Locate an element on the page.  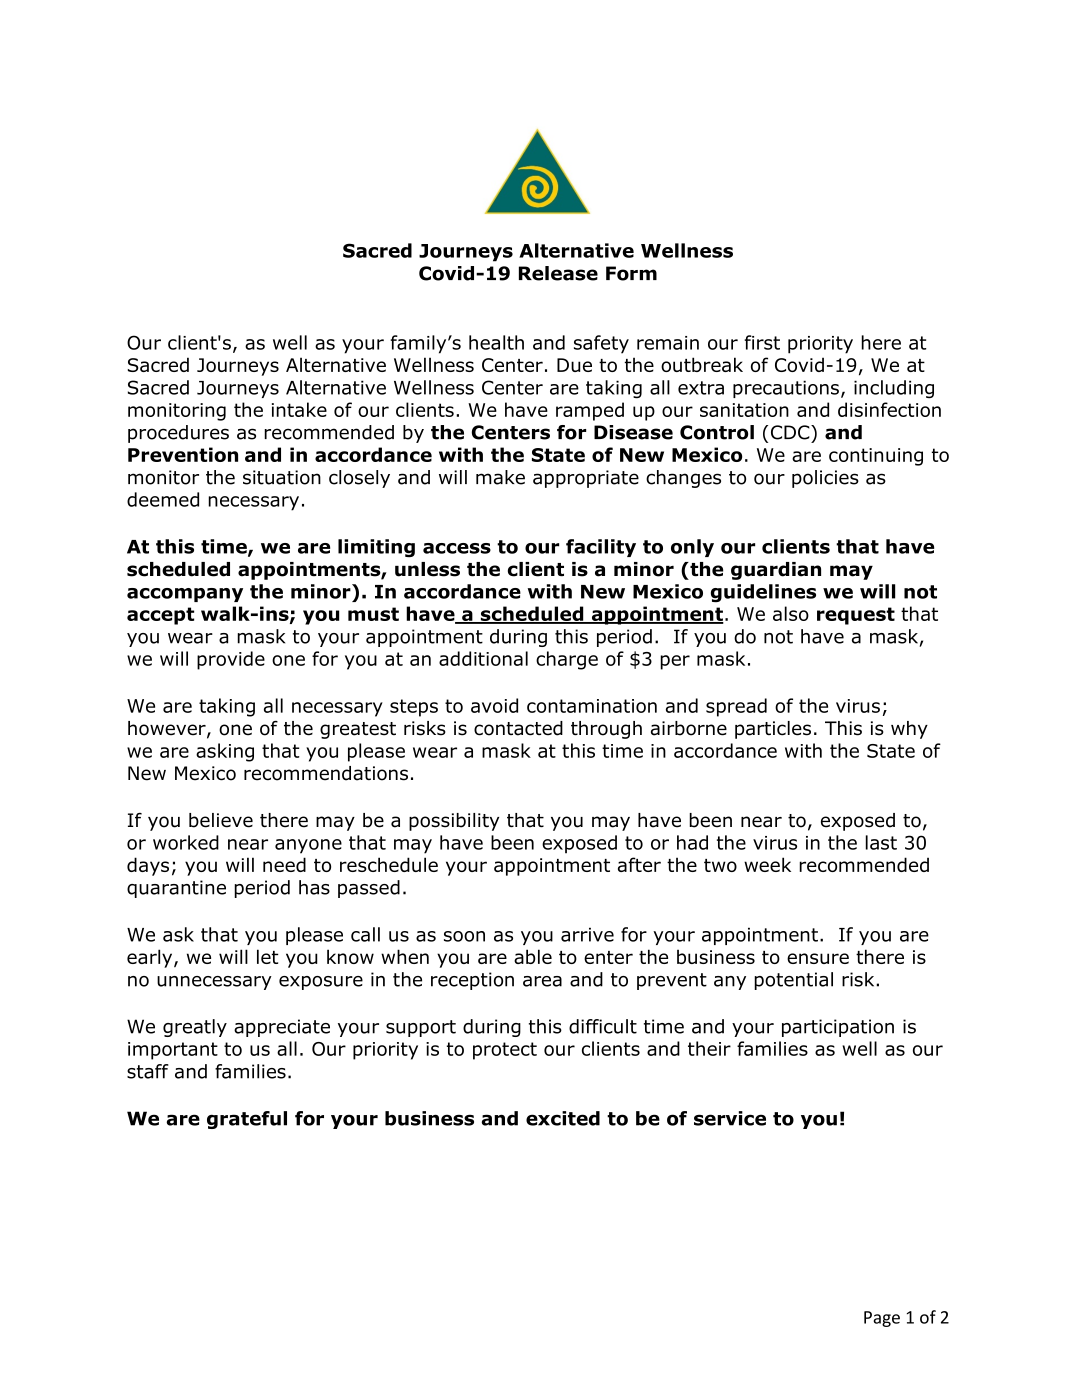
intake is located at coordinates (299, 409).
